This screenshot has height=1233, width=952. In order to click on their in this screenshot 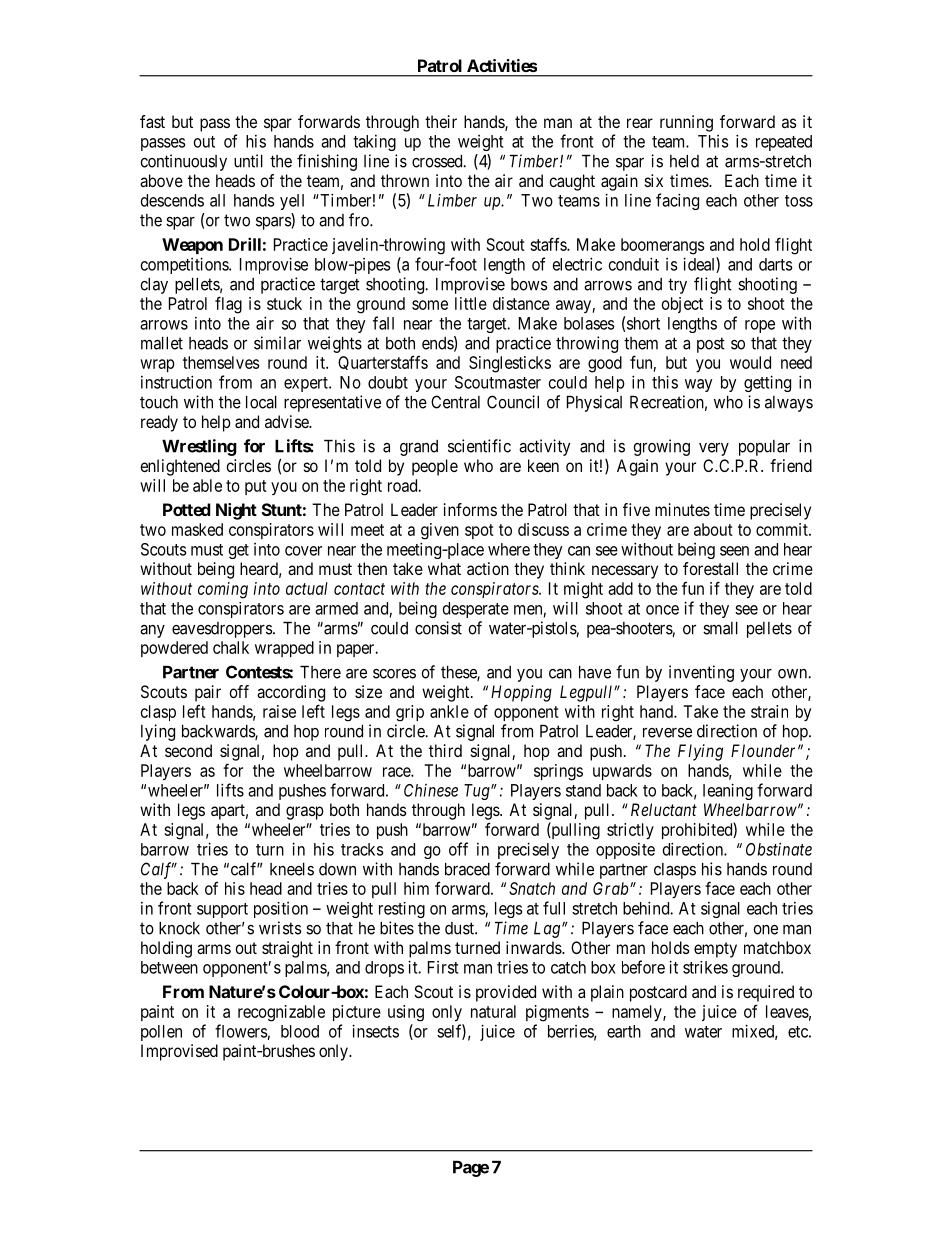, I will do `click(441, 121)`.
